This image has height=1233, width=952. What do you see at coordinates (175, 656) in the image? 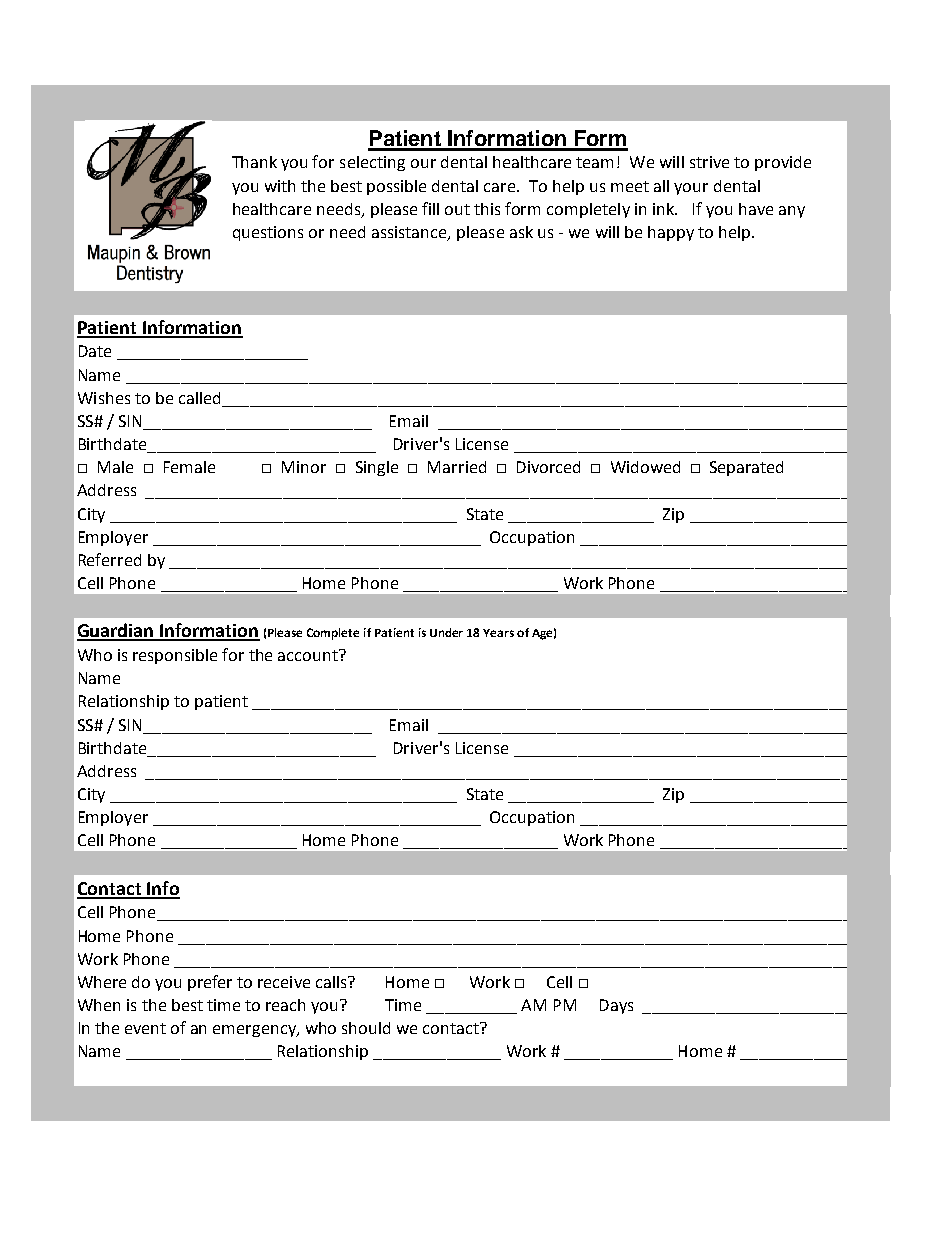
I see `responsible` at bounding box center [175, 656].
